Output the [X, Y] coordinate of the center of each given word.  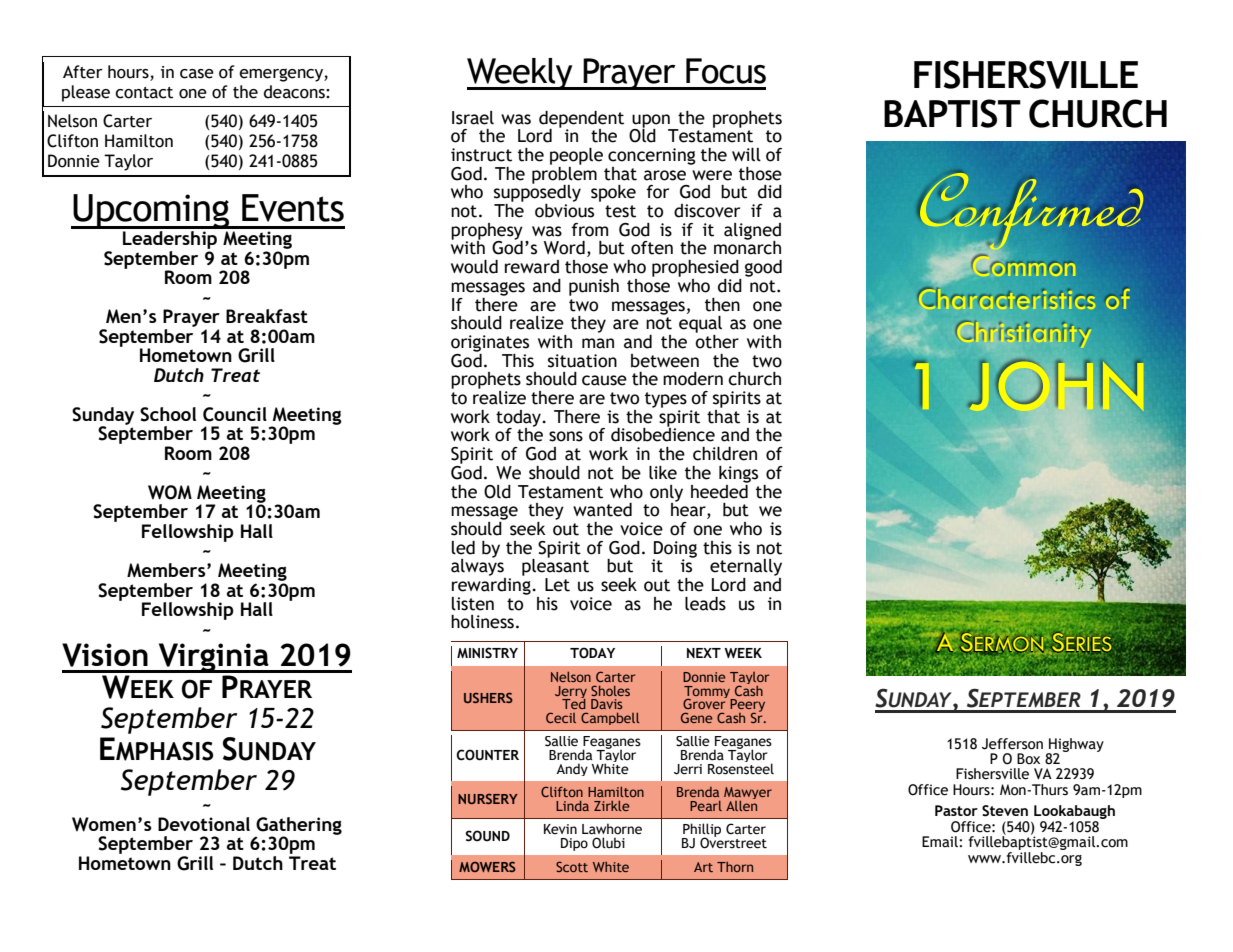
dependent [581, 120]
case [197, 74]
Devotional [204, 824]
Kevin [560, 829]
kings [738, 474]
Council [235, 414]
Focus [726, 71]
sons [566, 436]
